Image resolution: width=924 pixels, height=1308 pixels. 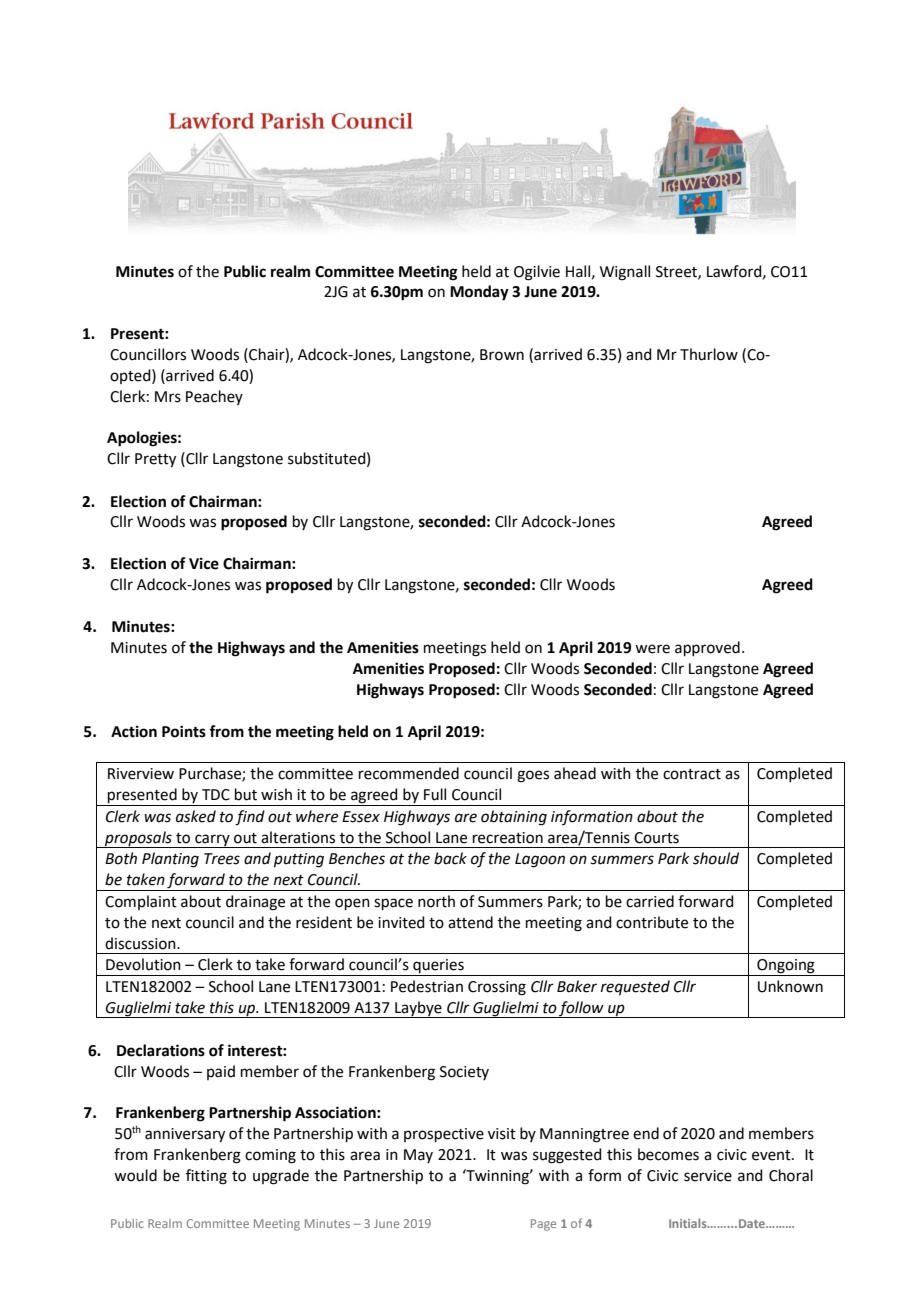 What do you see at coordinates (502, 355) in the screenshot?
I see `Brown` at bounding box center [502, 355].
